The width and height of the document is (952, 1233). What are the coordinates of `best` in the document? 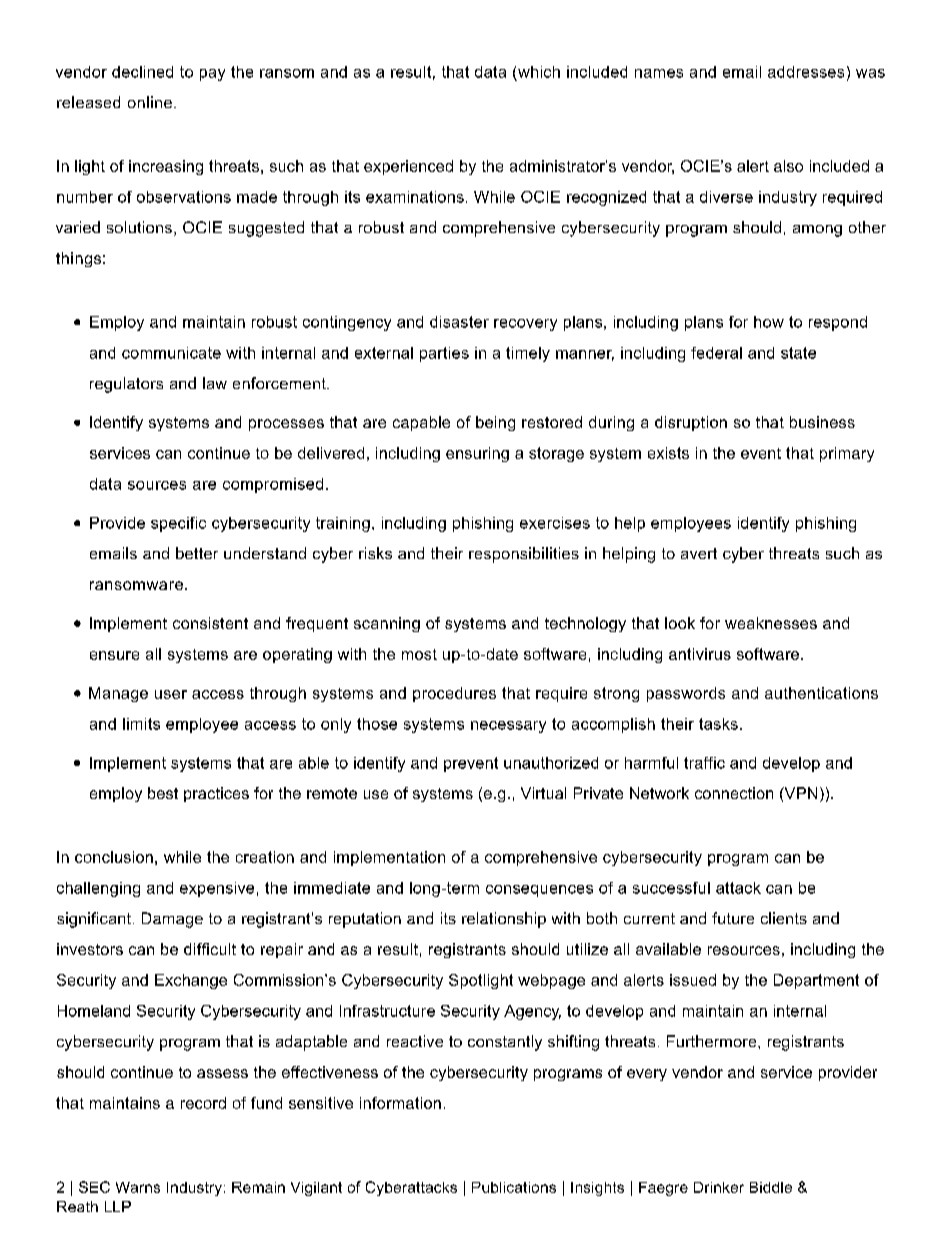 It's located at (163, 793).
